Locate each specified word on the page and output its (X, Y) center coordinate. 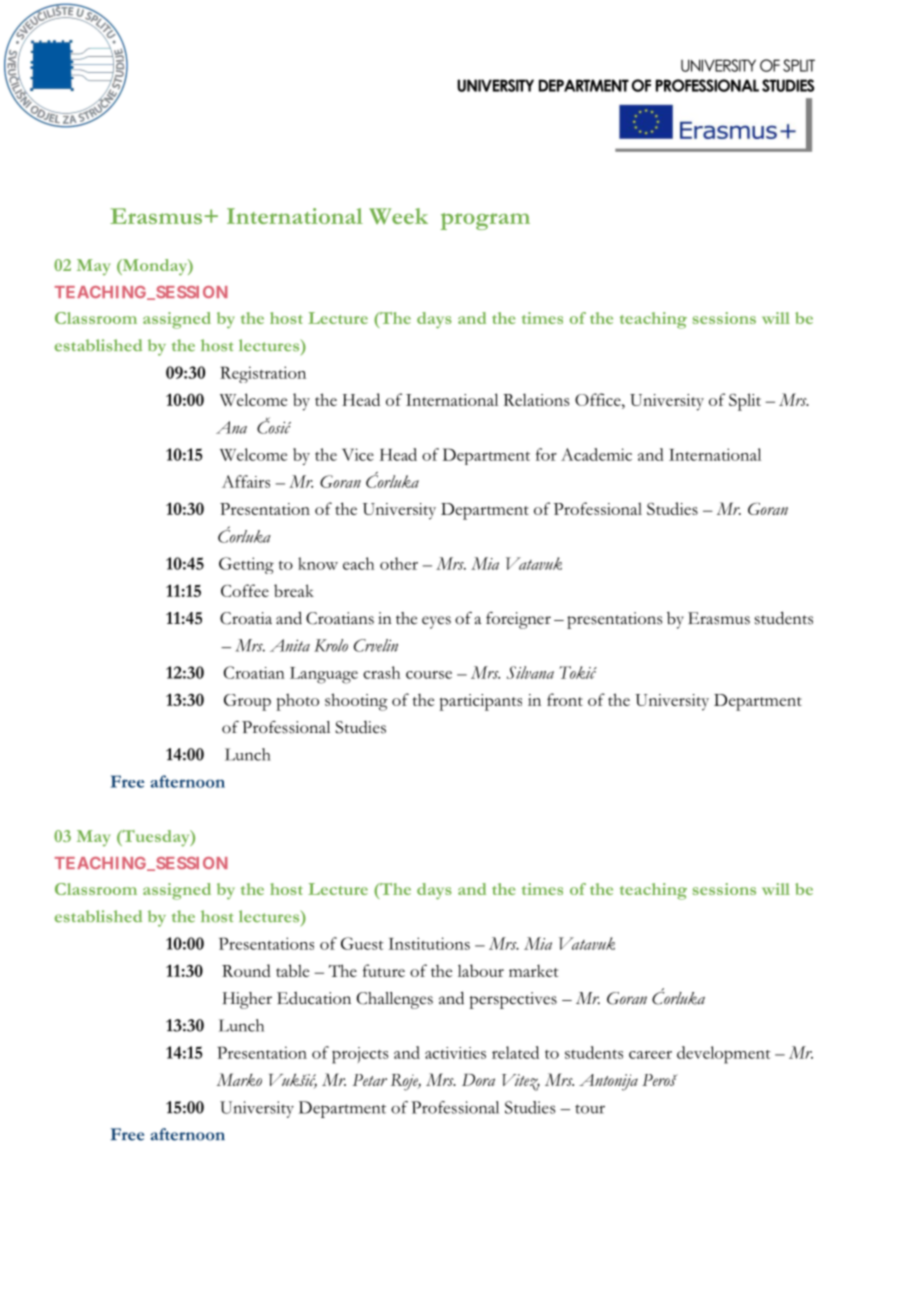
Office (599, 399)
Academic (596, 454)
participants (480, 702)
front (565, 699)
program (485, 221)
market (533, 971)
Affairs (246, 481)
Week (398, 216)
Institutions (429, 943)
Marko (239, 1079)
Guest (362, 943)
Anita (290, 645)
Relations (536, 399)
